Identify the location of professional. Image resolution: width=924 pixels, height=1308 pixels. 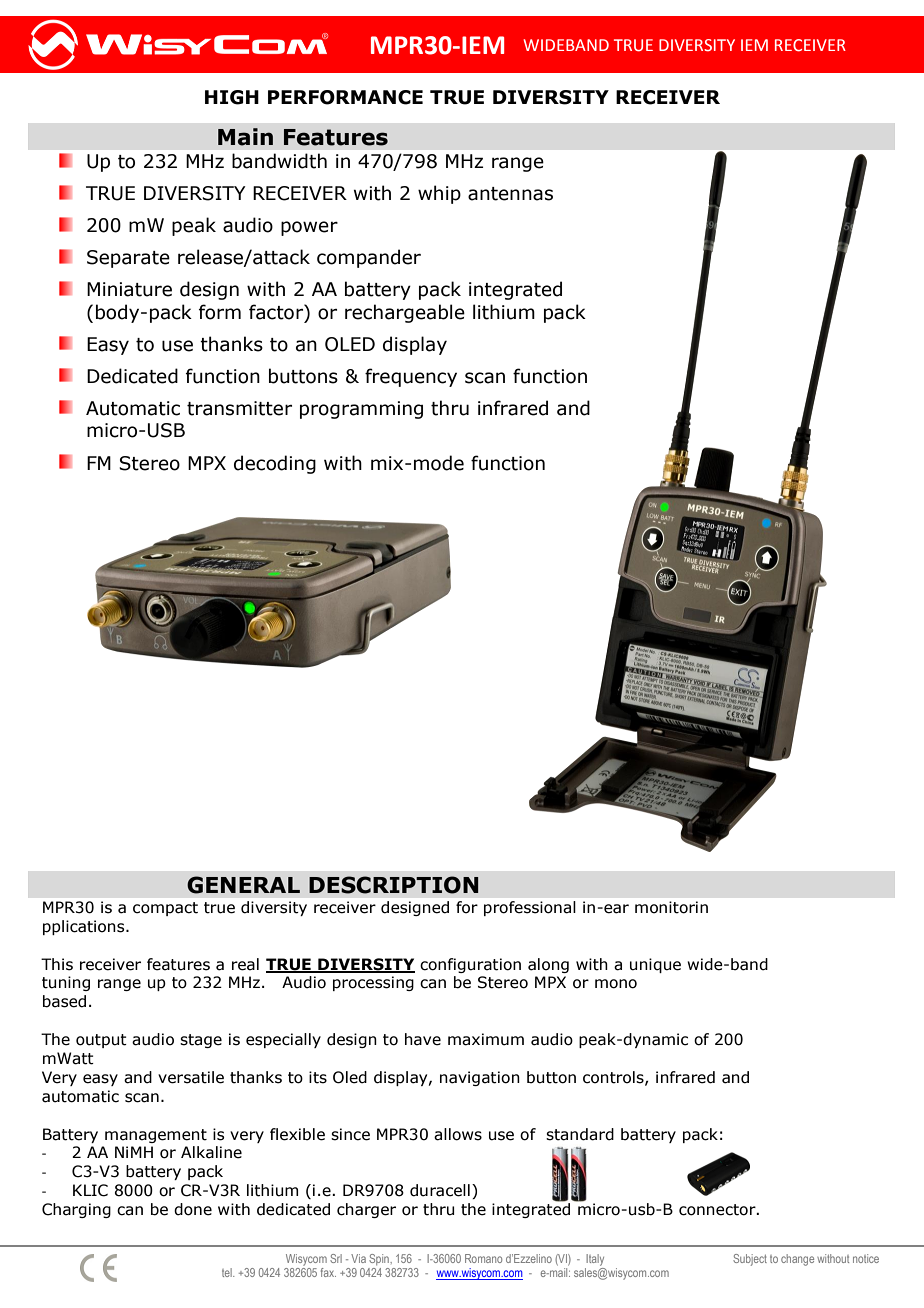
(530, 908).
